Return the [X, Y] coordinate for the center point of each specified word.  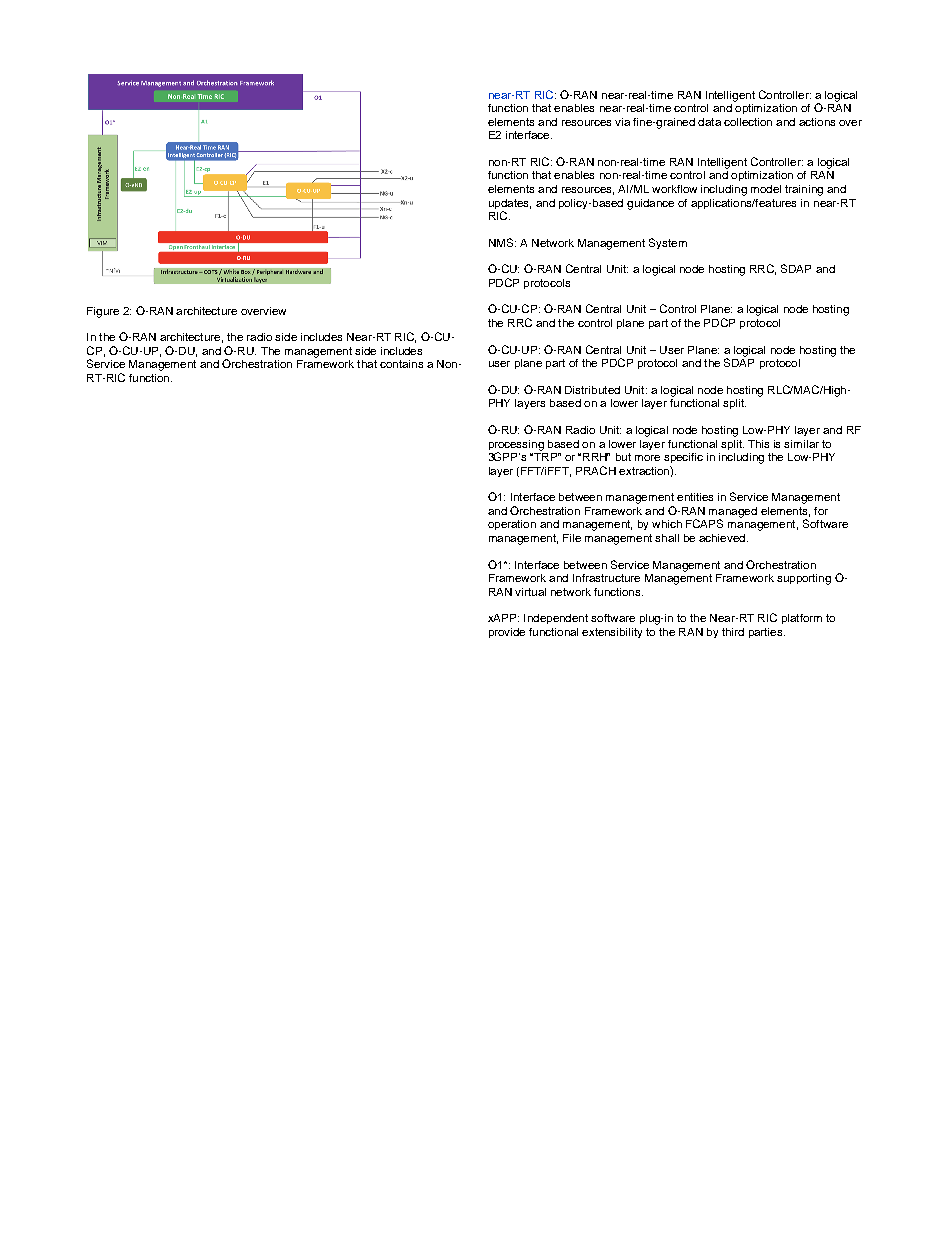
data [709, 122]
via [622, 122]
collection [748, 122]
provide [507, 633]
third [733, 632]
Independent [556, 619]
